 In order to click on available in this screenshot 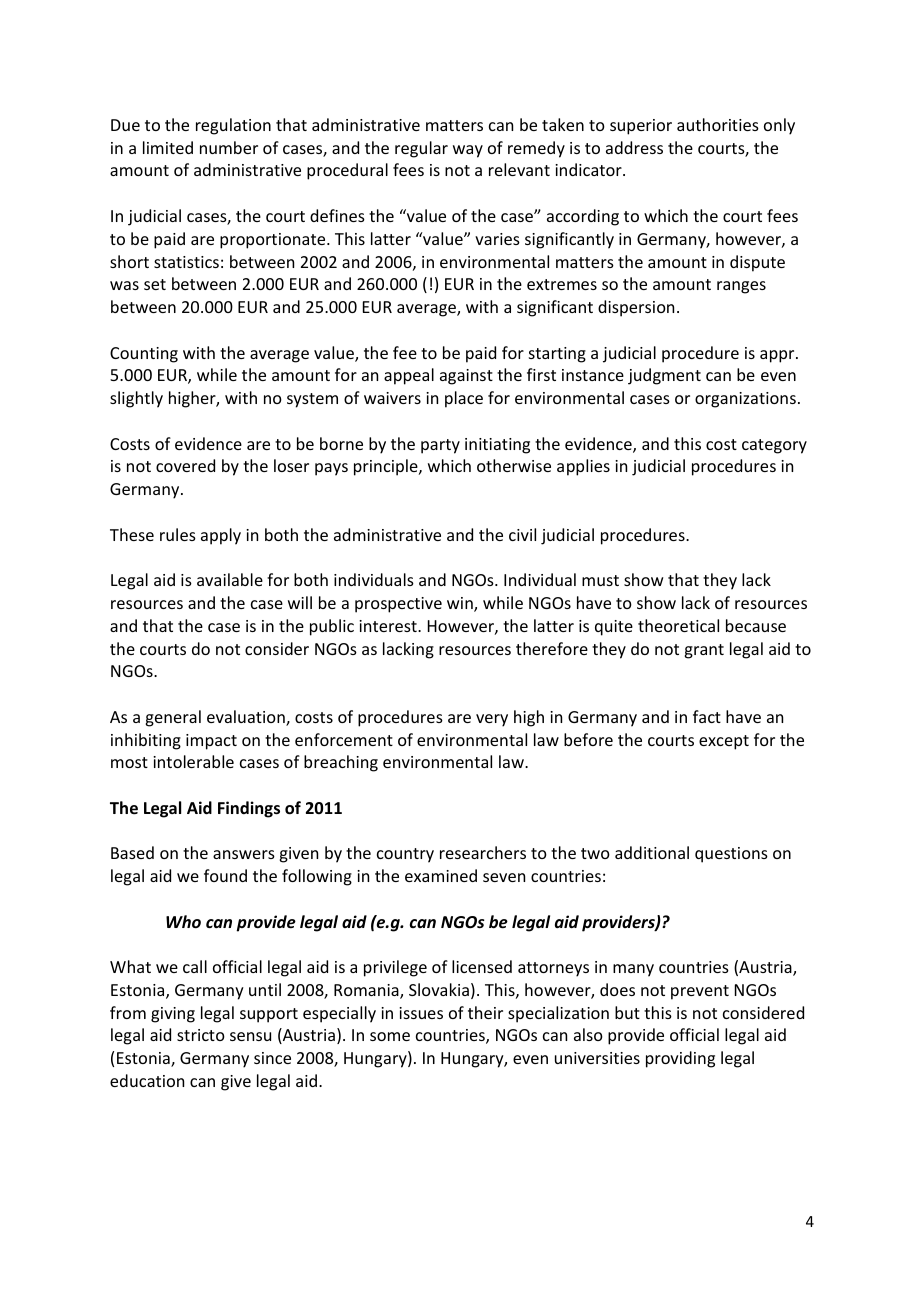, I will do `click(230, 579)`.
